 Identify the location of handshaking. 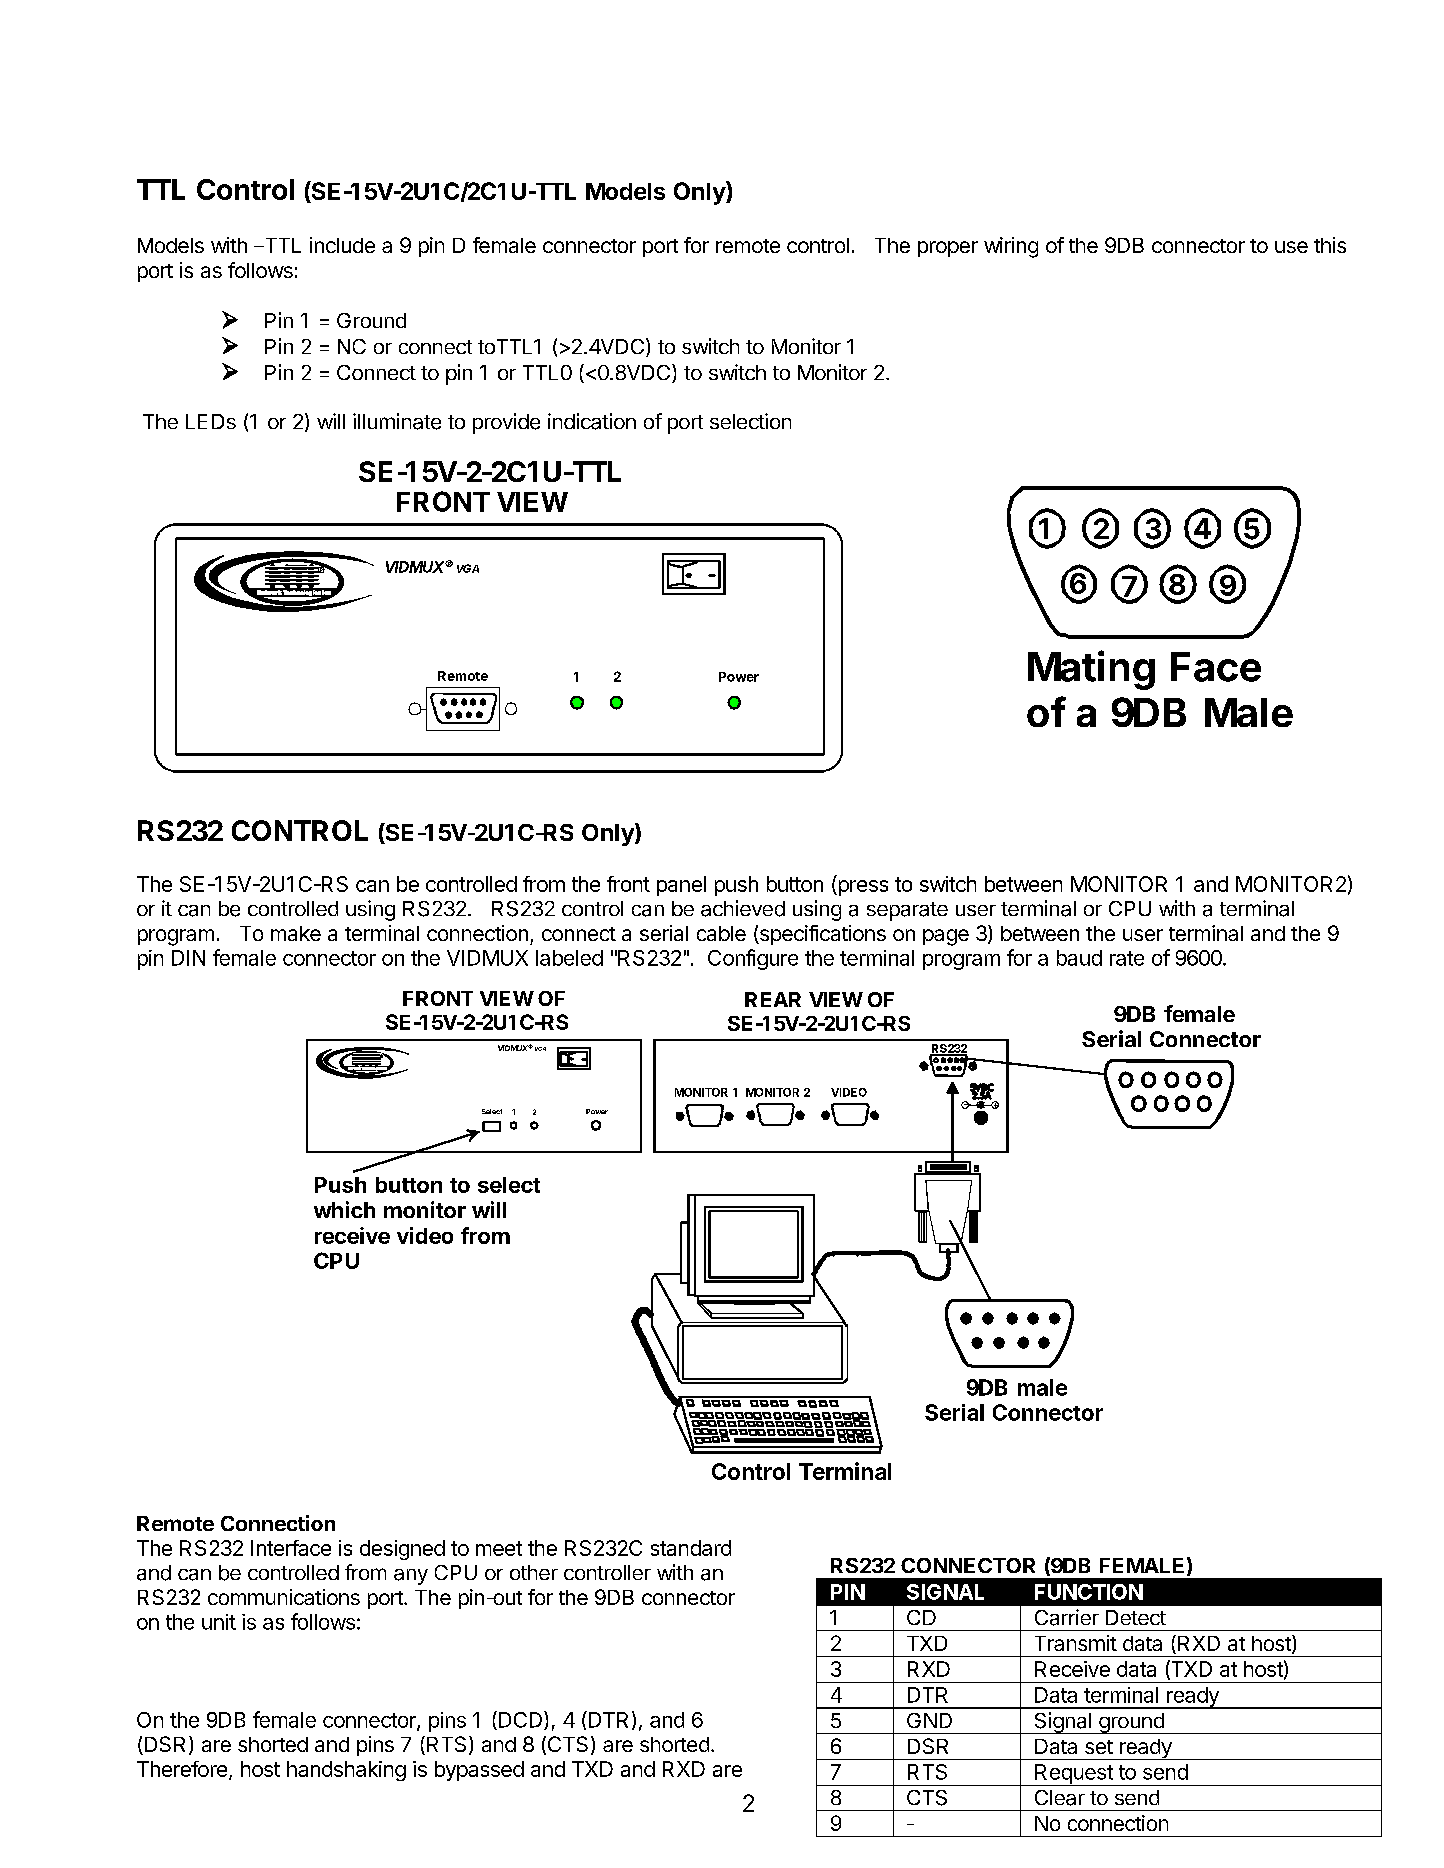
(346, 1771).
